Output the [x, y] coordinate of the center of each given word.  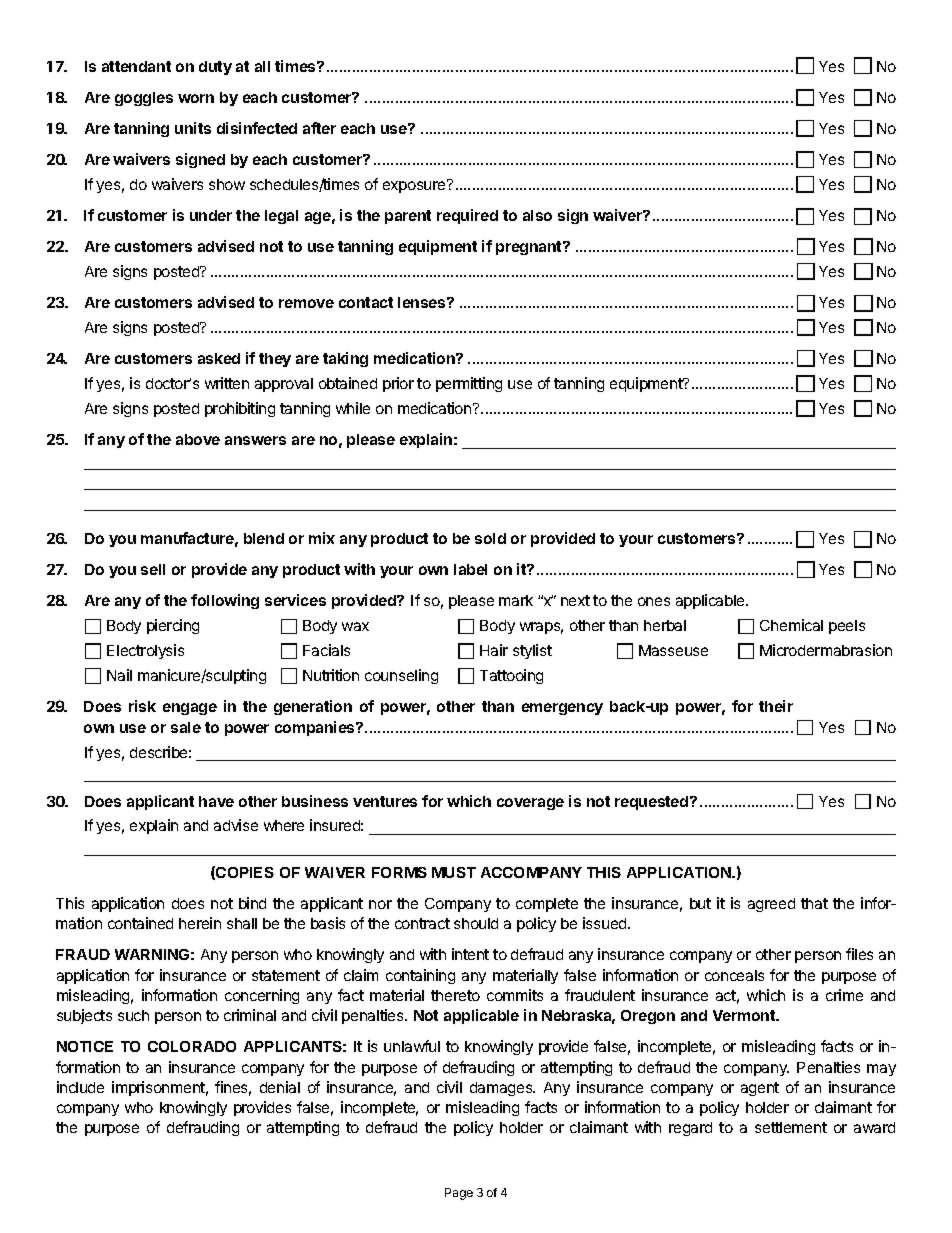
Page [459, 1194]
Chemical [791, 625]
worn [196, 98]
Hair [494, 650]
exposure [415, 186]
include [80, 1087]
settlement [791, 1127]
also [537, 215]
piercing [173, 626]
